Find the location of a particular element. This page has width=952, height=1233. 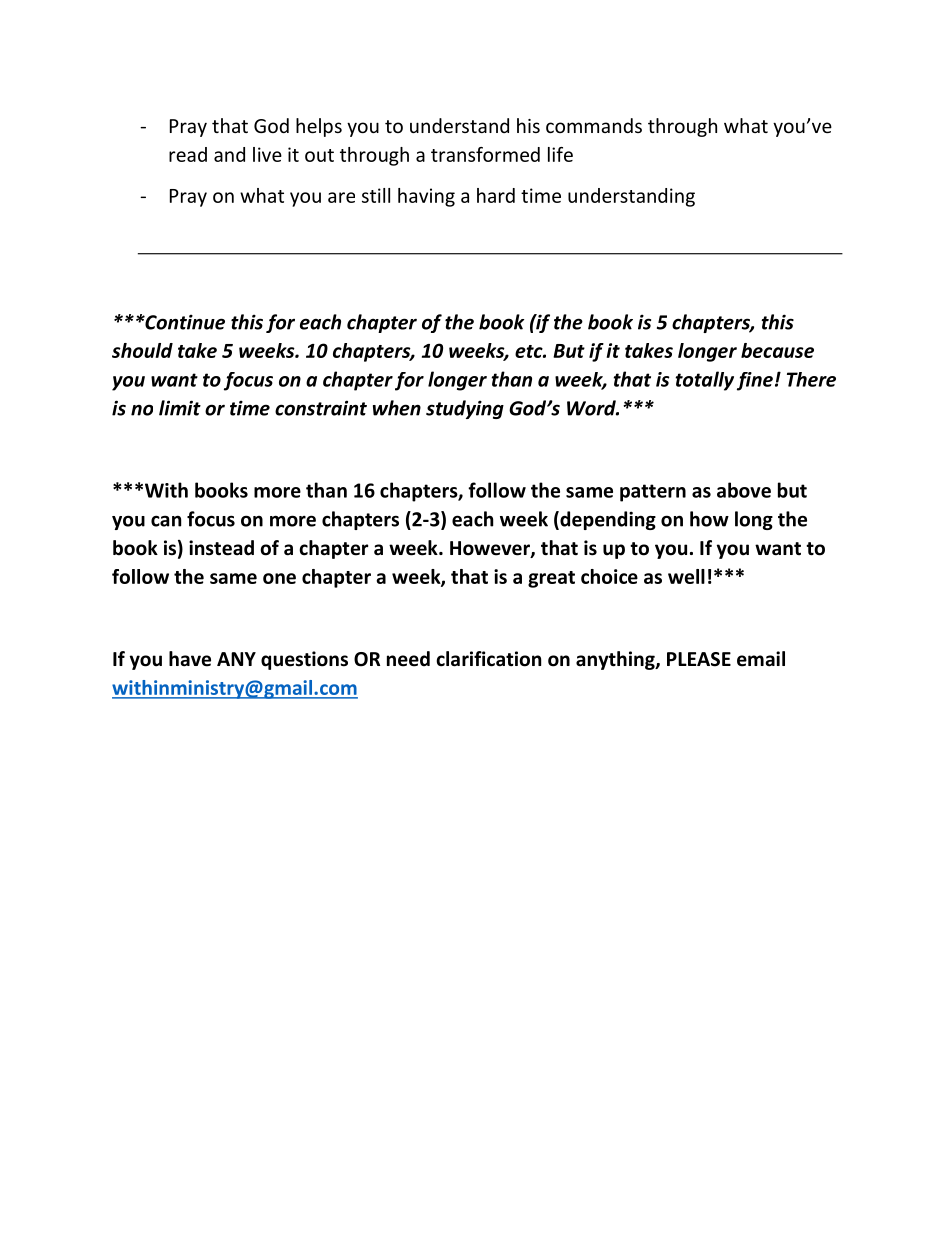

transformed is located at coordinates (485, 154).
